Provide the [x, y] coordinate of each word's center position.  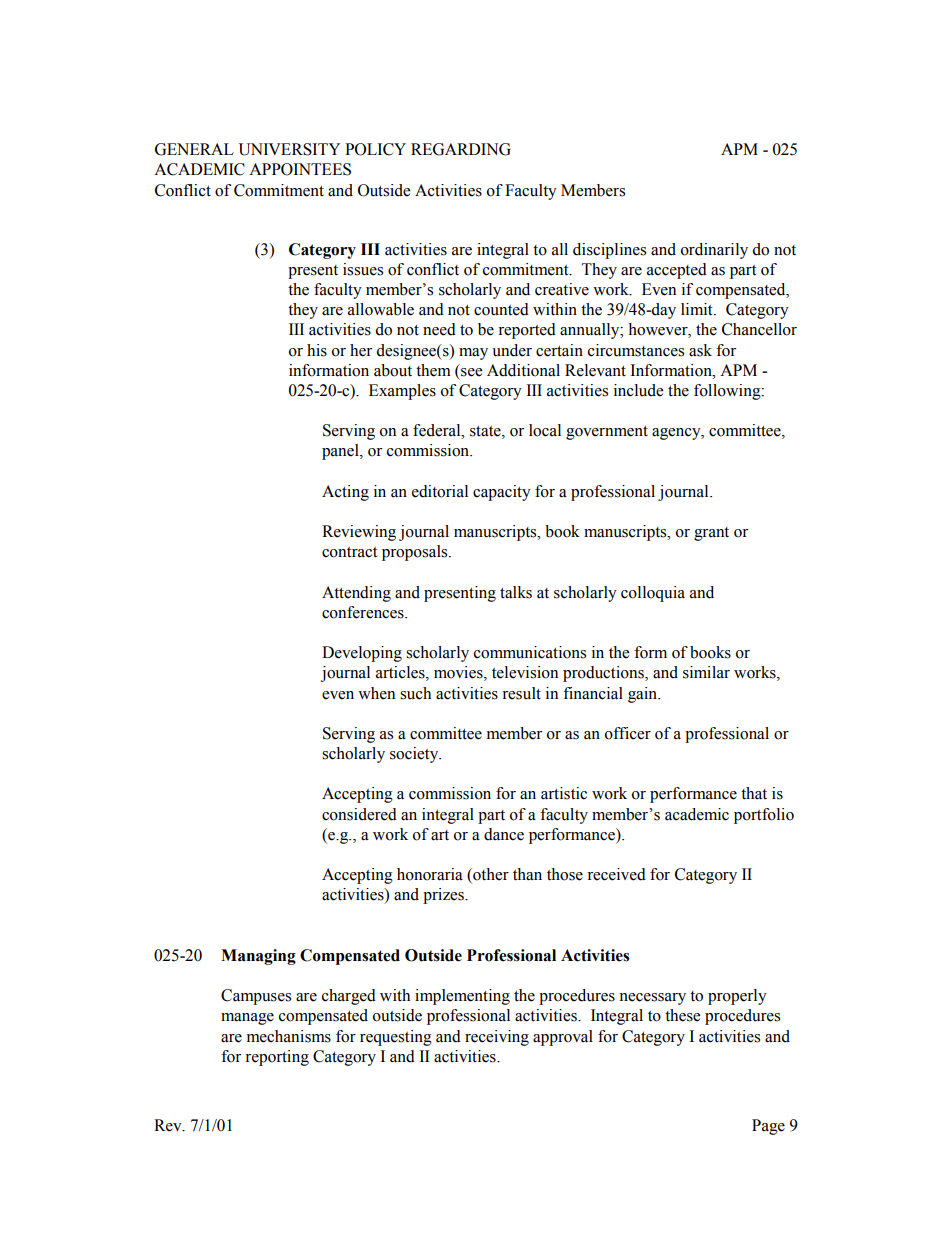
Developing [362, 654]
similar [706, 672]
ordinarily [714, 251]
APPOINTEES [300, 169]
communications [530, 652]
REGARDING [460, 149]
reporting [277, 1058]
